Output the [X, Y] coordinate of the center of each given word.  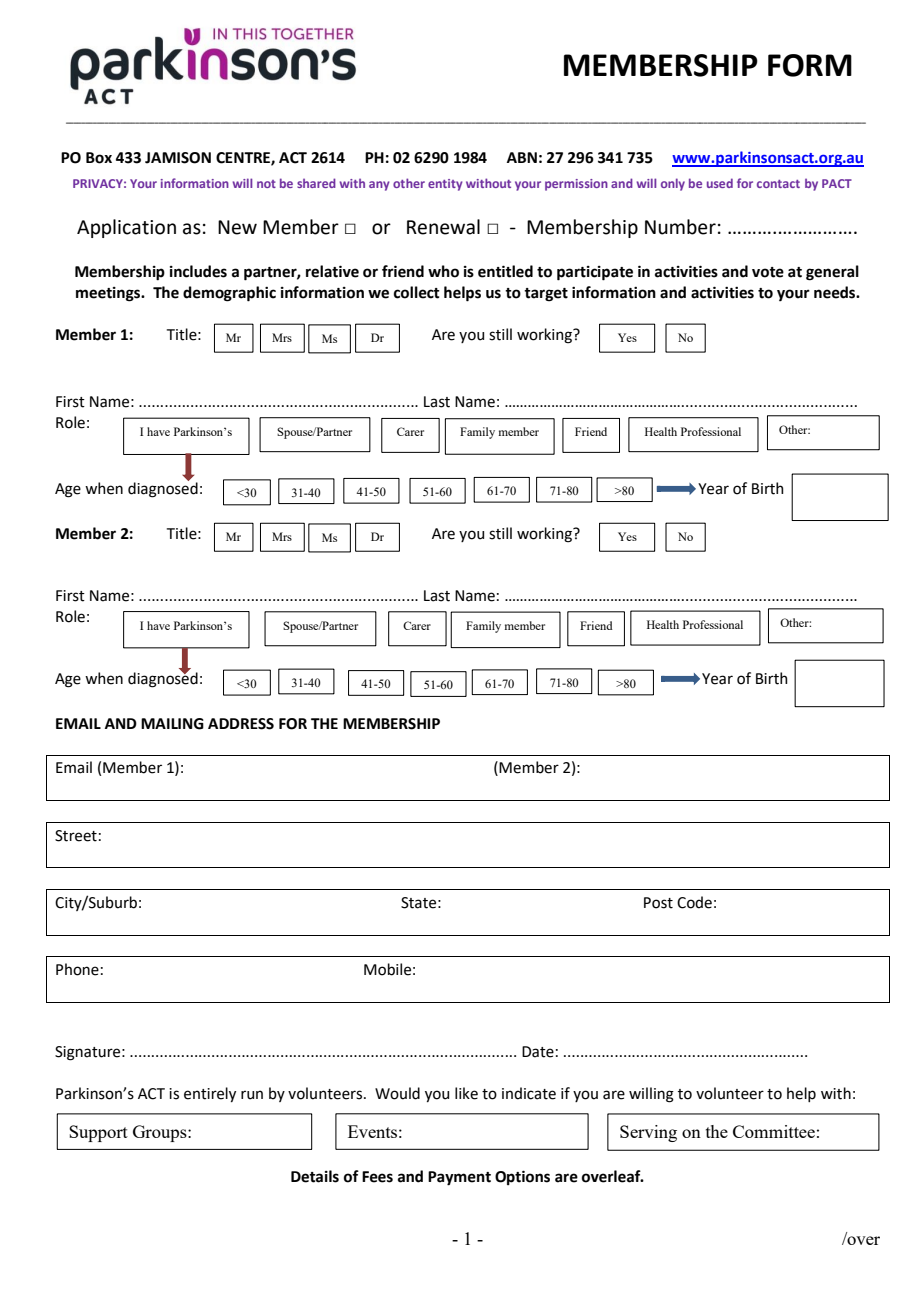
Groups [161, 1133]
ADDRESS [241, 724]
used [720, 183]
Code [694, 902]
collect [417, 292]
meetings [109, 294]
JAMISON [178, 158]
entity [445, 185]
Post [658, 903]
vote [768, 272]
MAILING [172, 724]
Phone [77, 969]
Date [538, 1052]
